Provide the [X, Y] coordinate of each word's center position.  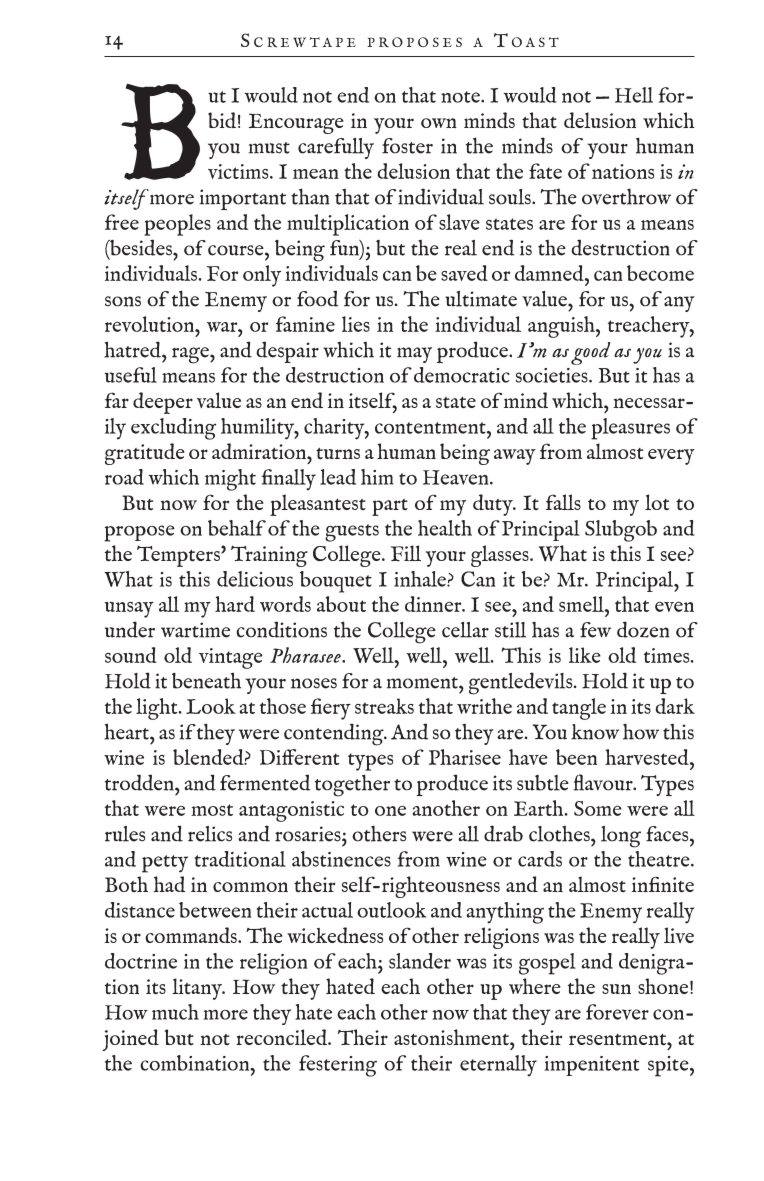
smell [582, 604]
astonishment [452, 1037]
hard [235, 604]
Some [598, 808]
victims [239, 171]
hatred [133, 349]
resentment [618, 1039]
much [175, 1012]
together [352, 785]
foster [407, 146]
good [591, 353]
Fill [406, 553]
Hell [634, 95]
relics [210, 834]
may [414, 355]
